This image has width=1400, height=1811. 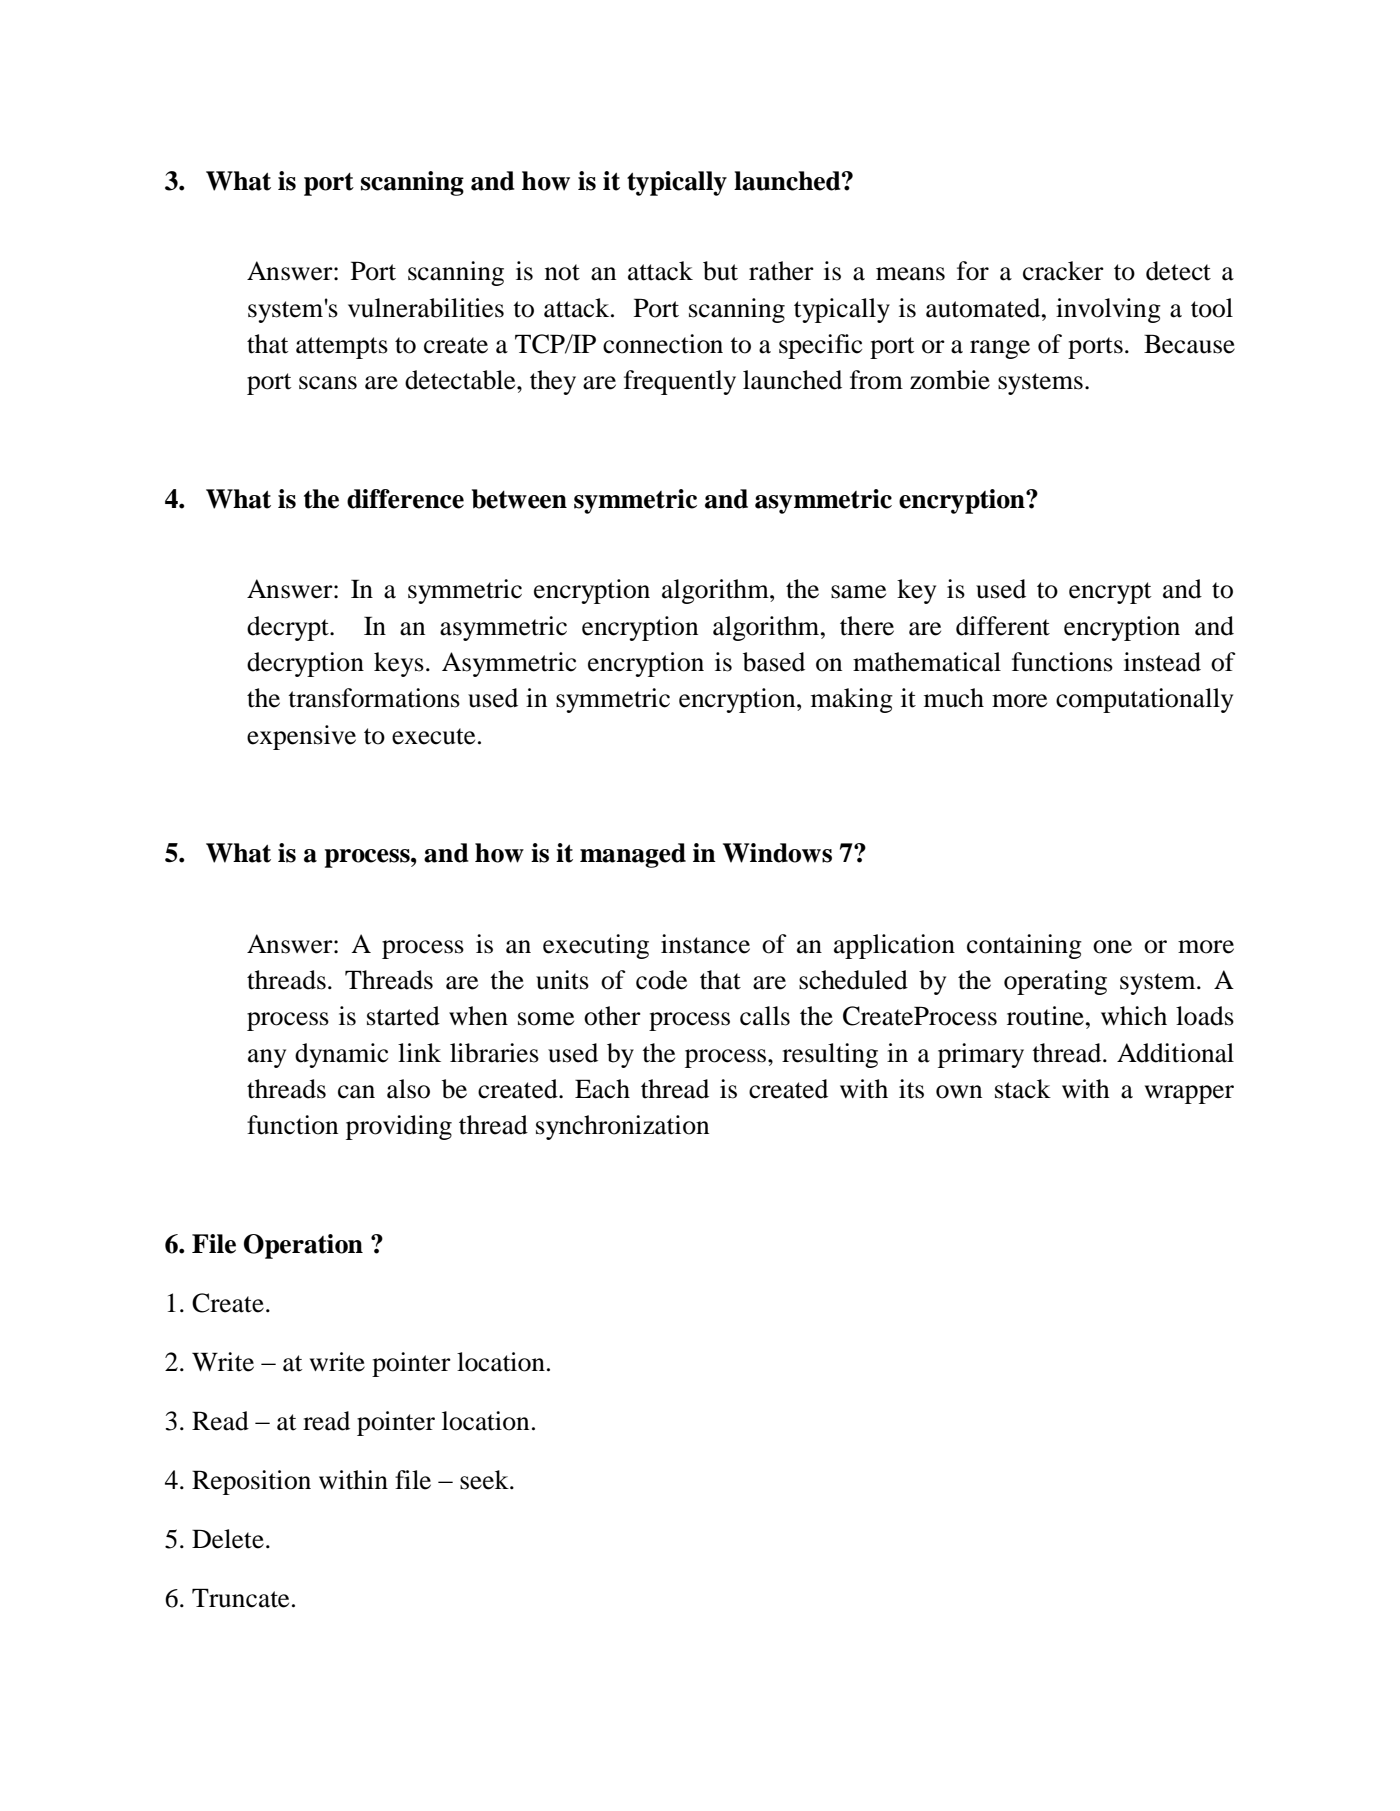 What do you see at coordinates (774, 662) in the image?
I see `based` at bounding box center [774, 662].
